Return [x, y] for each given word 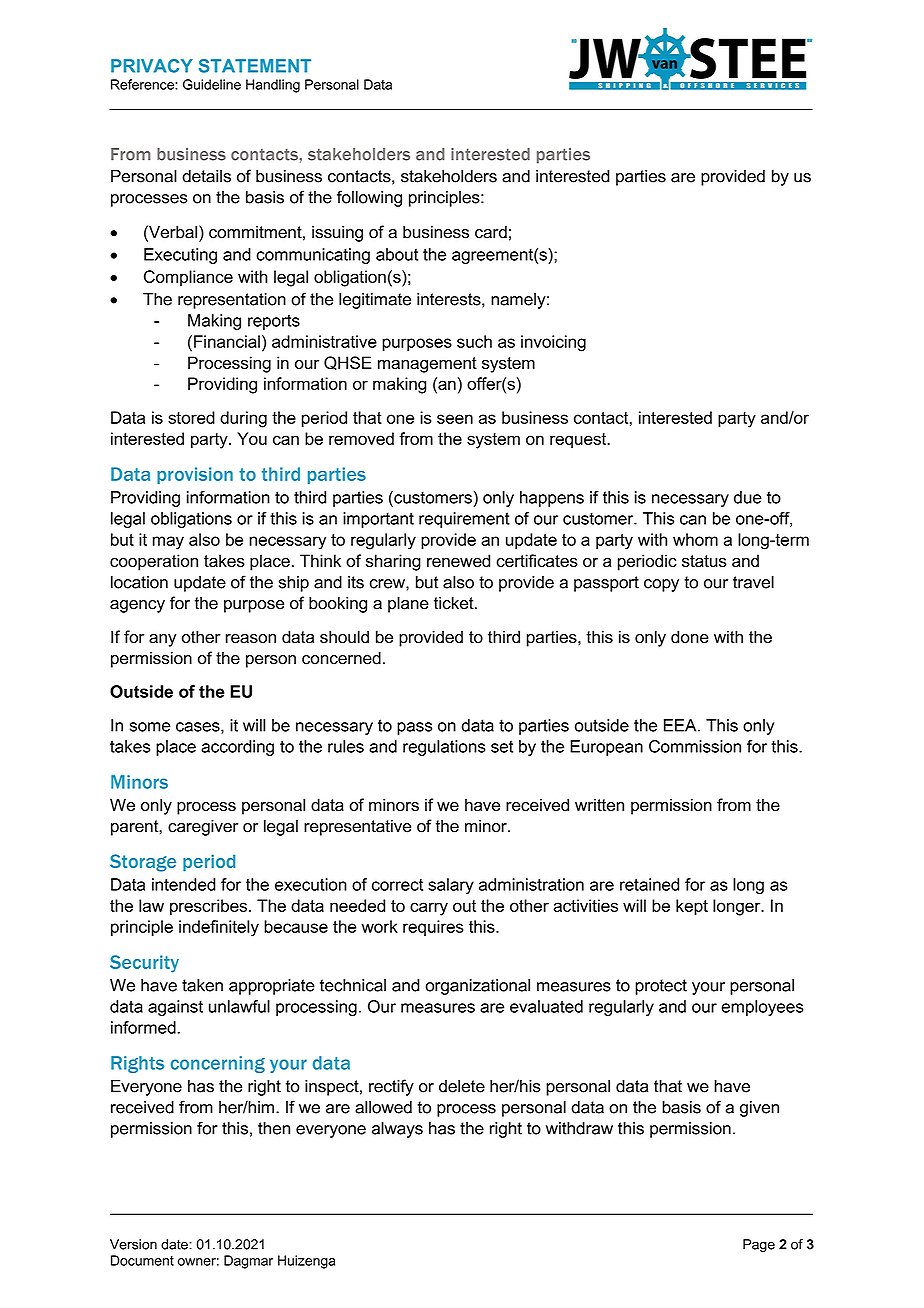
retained [649, 884]
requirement [464, 520]
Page [759, 1246]
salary [451, 886]
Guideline [212, 84]
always [397, 1130]
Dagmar [248, 1262]
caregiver [203, 827]
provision [195, 475]
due [748, 497]
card [491, 232]
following [369, 198]
